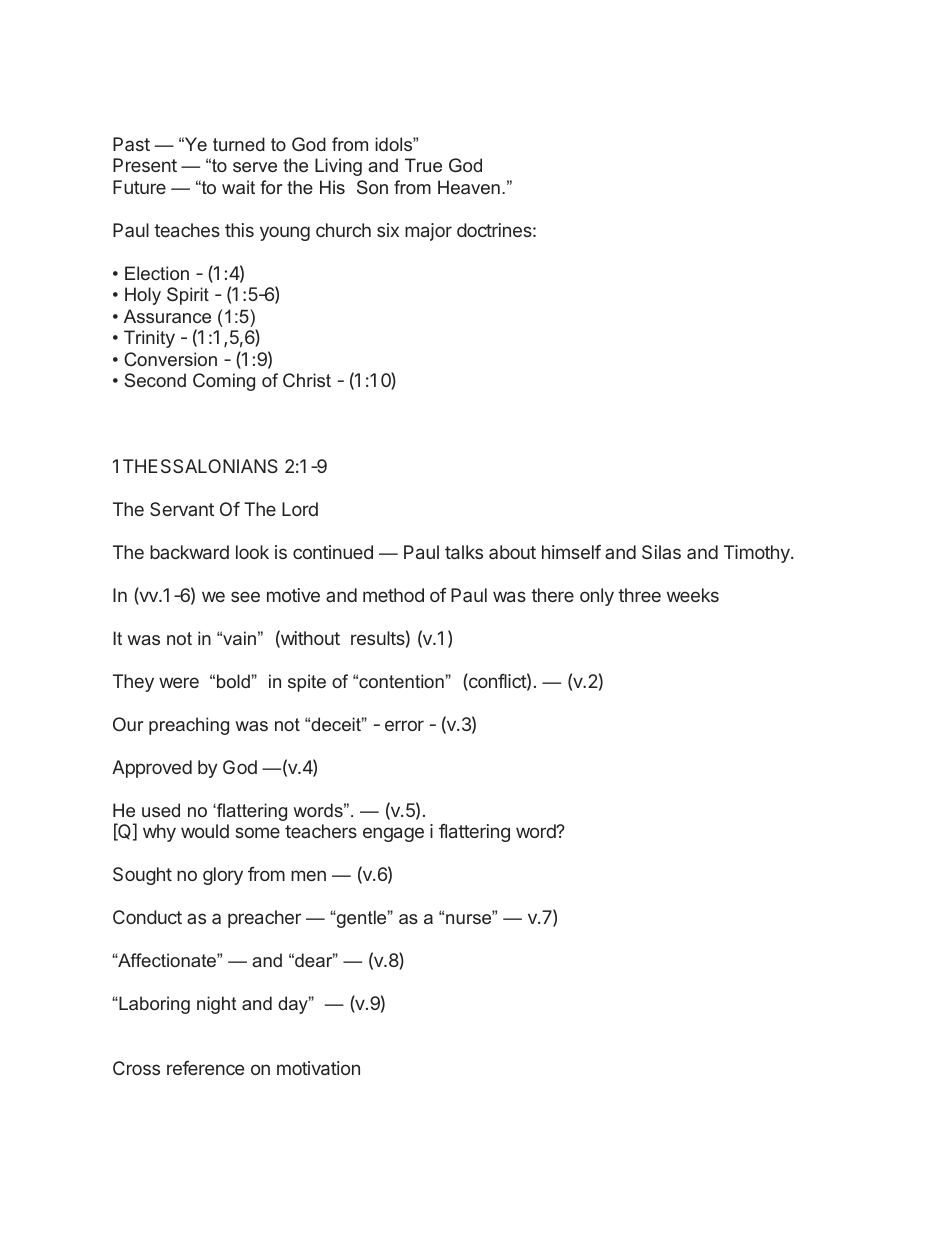 The image size is (952, 1233). I want to click on engage, so click(393, 834).
